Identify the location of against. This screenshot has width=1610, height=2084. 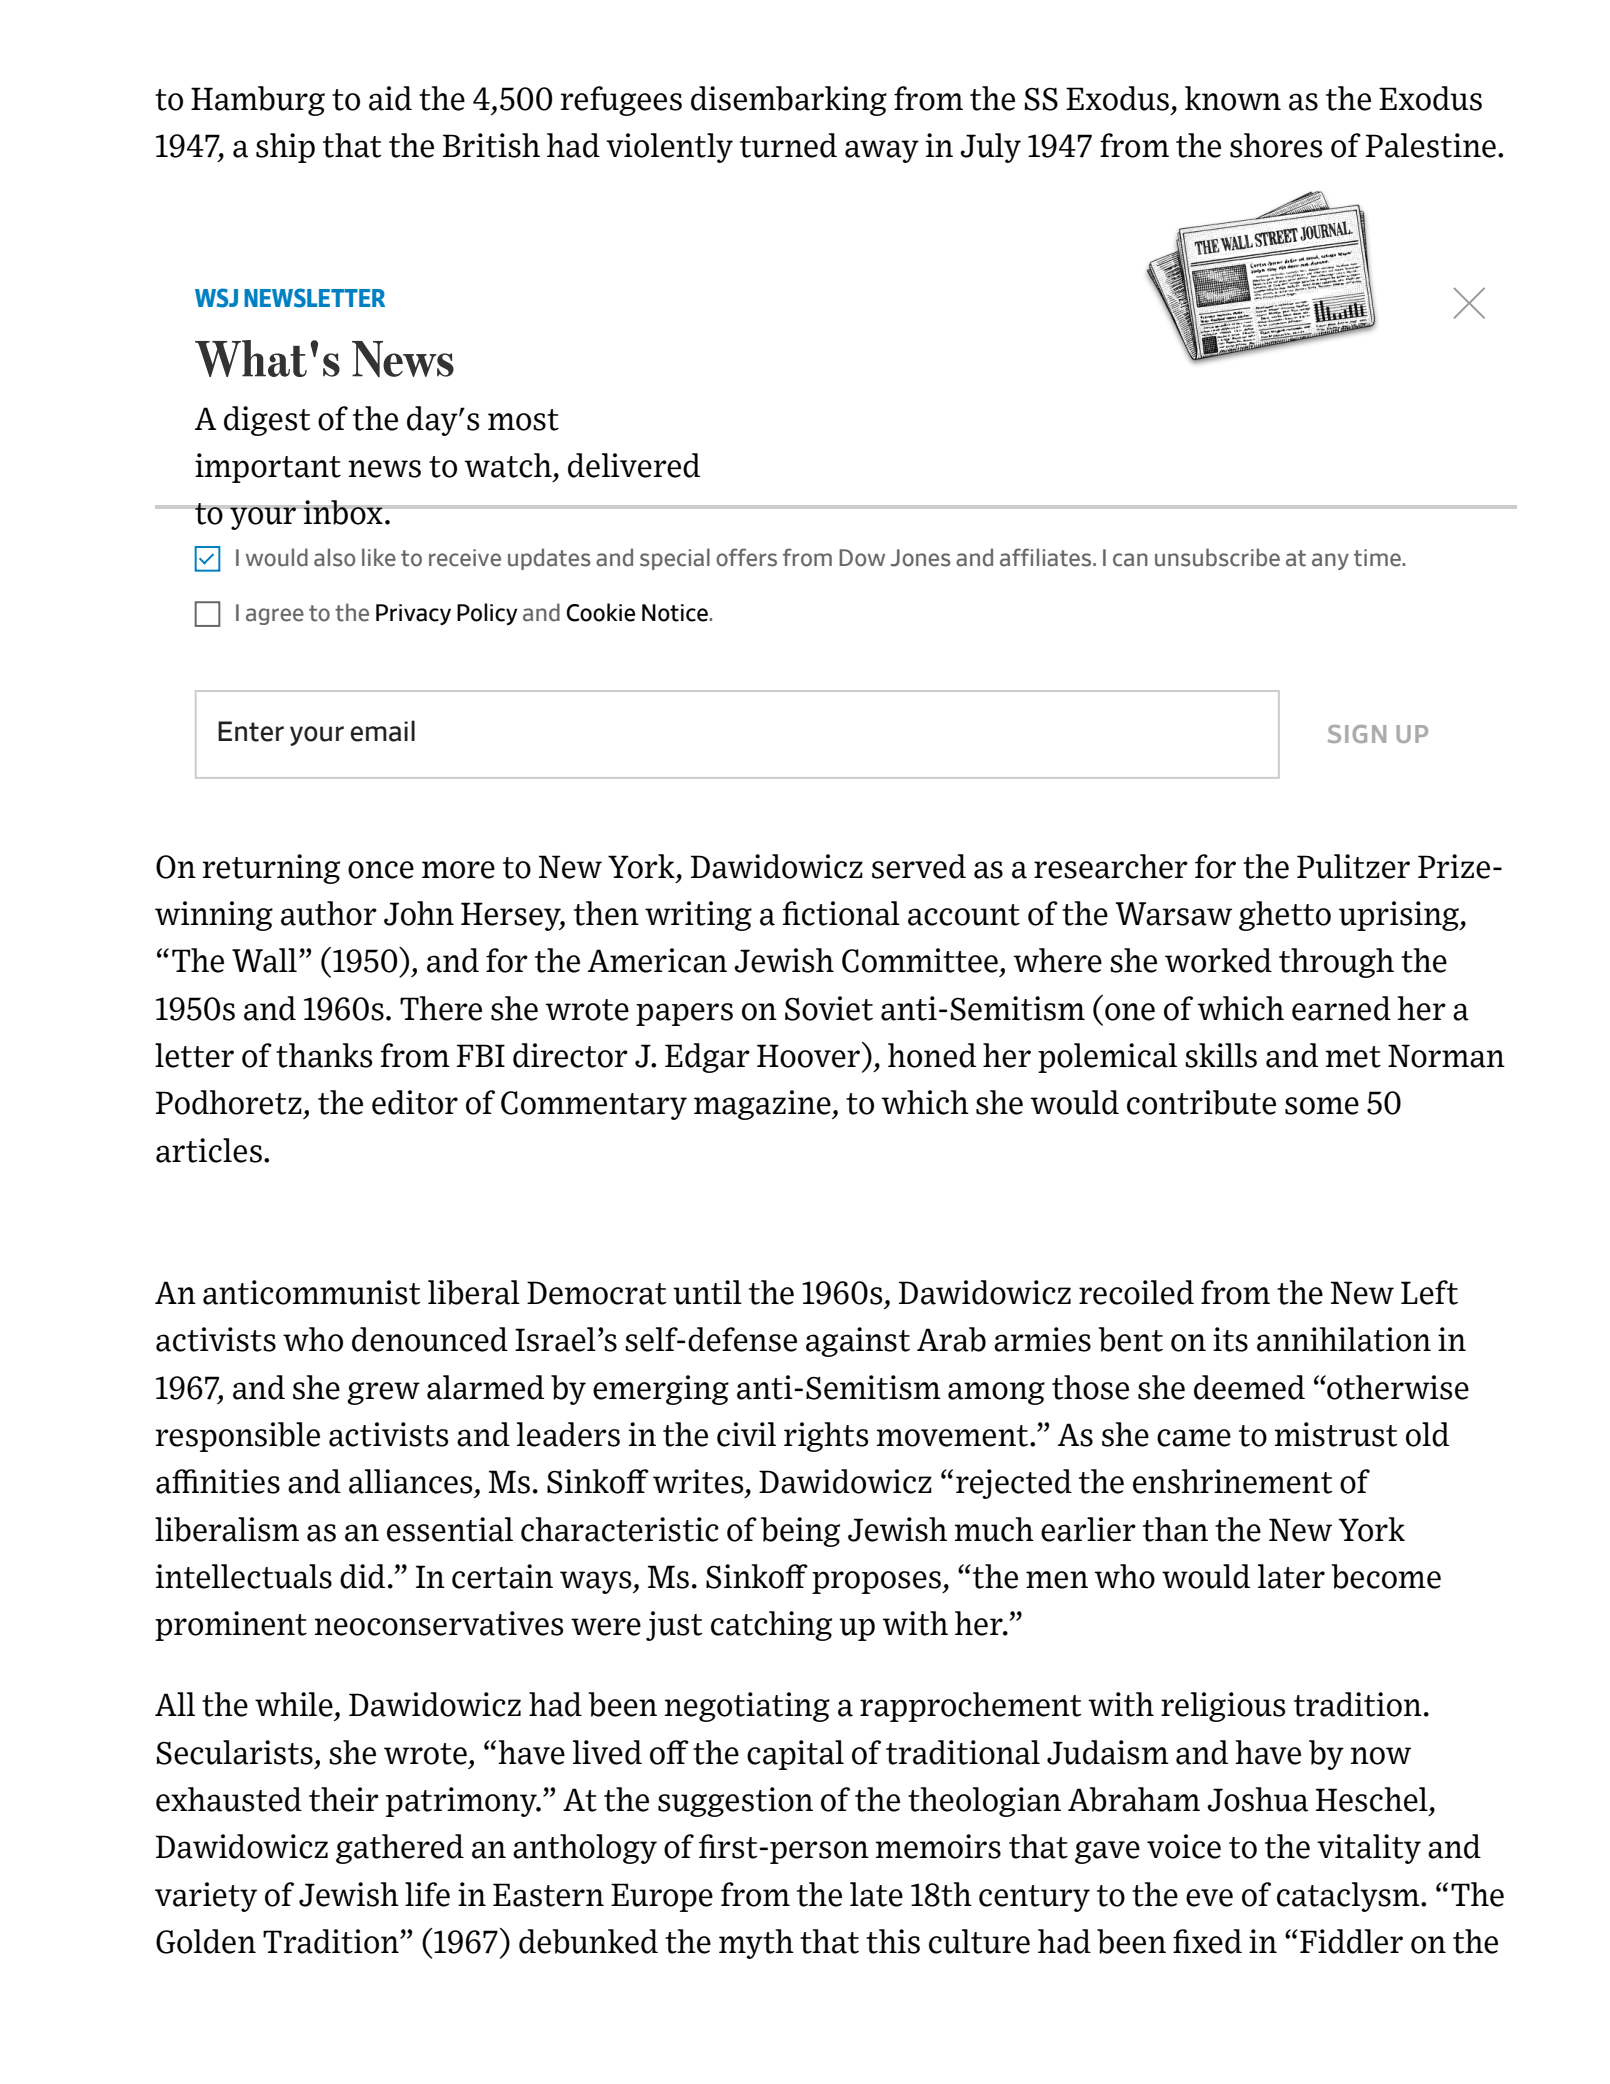
(858, 1342).
